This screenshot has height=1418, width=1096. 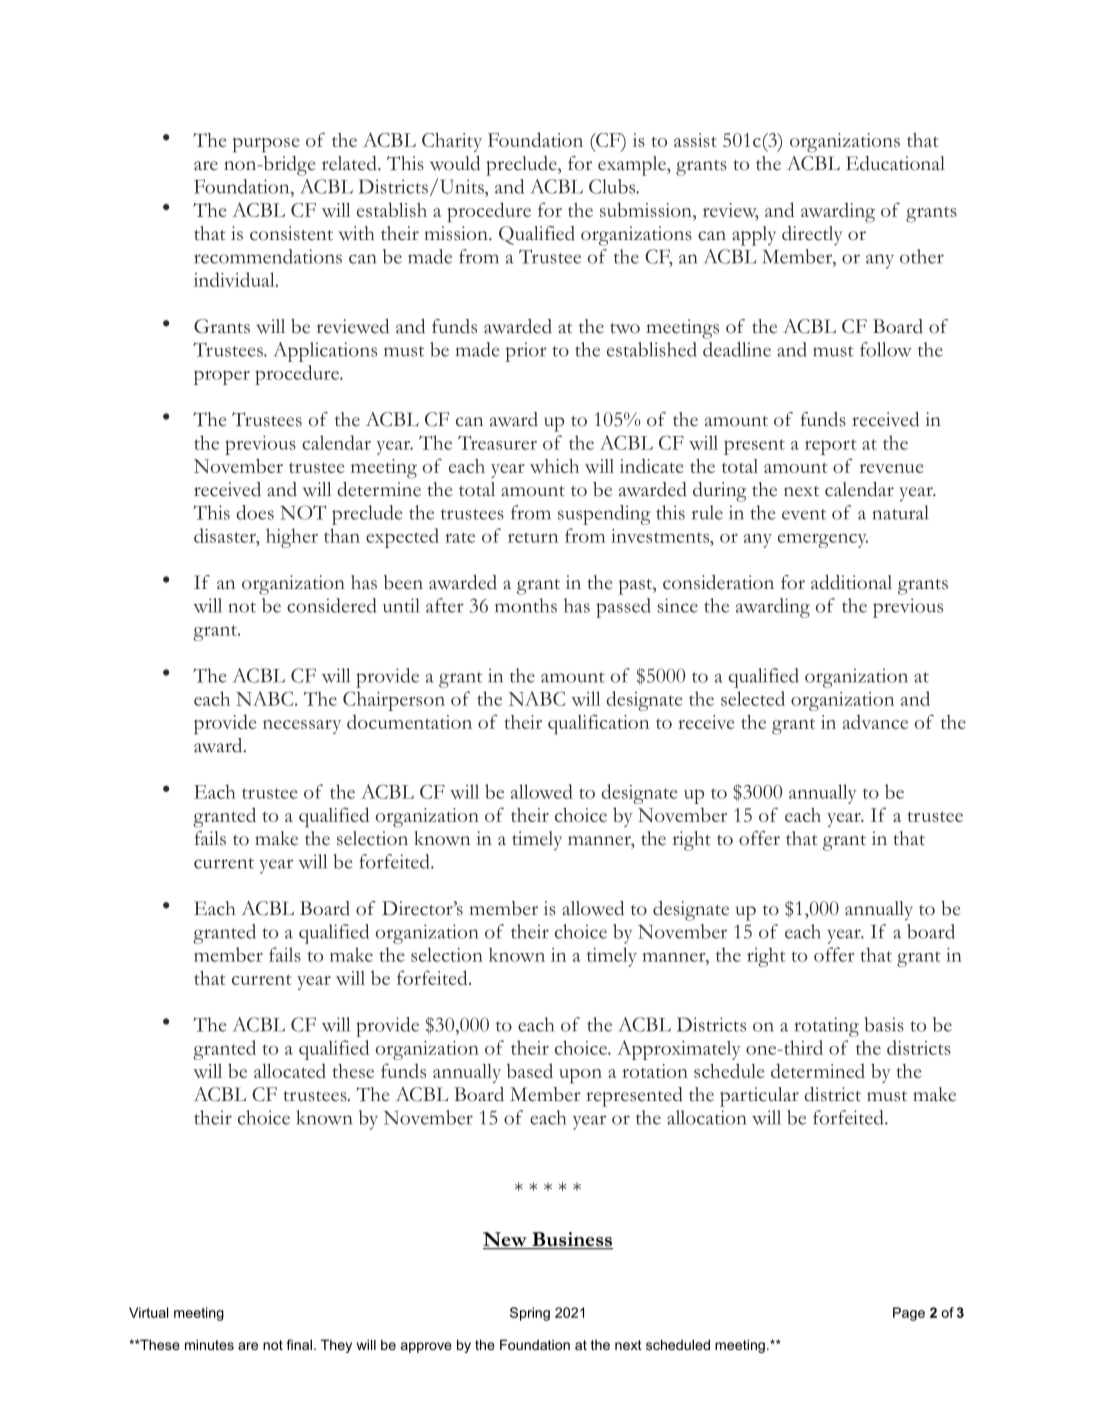 What do you see at coordinates (895, 163) in the screenshot?
I see `Educational` at bounding box center [895, 163].
